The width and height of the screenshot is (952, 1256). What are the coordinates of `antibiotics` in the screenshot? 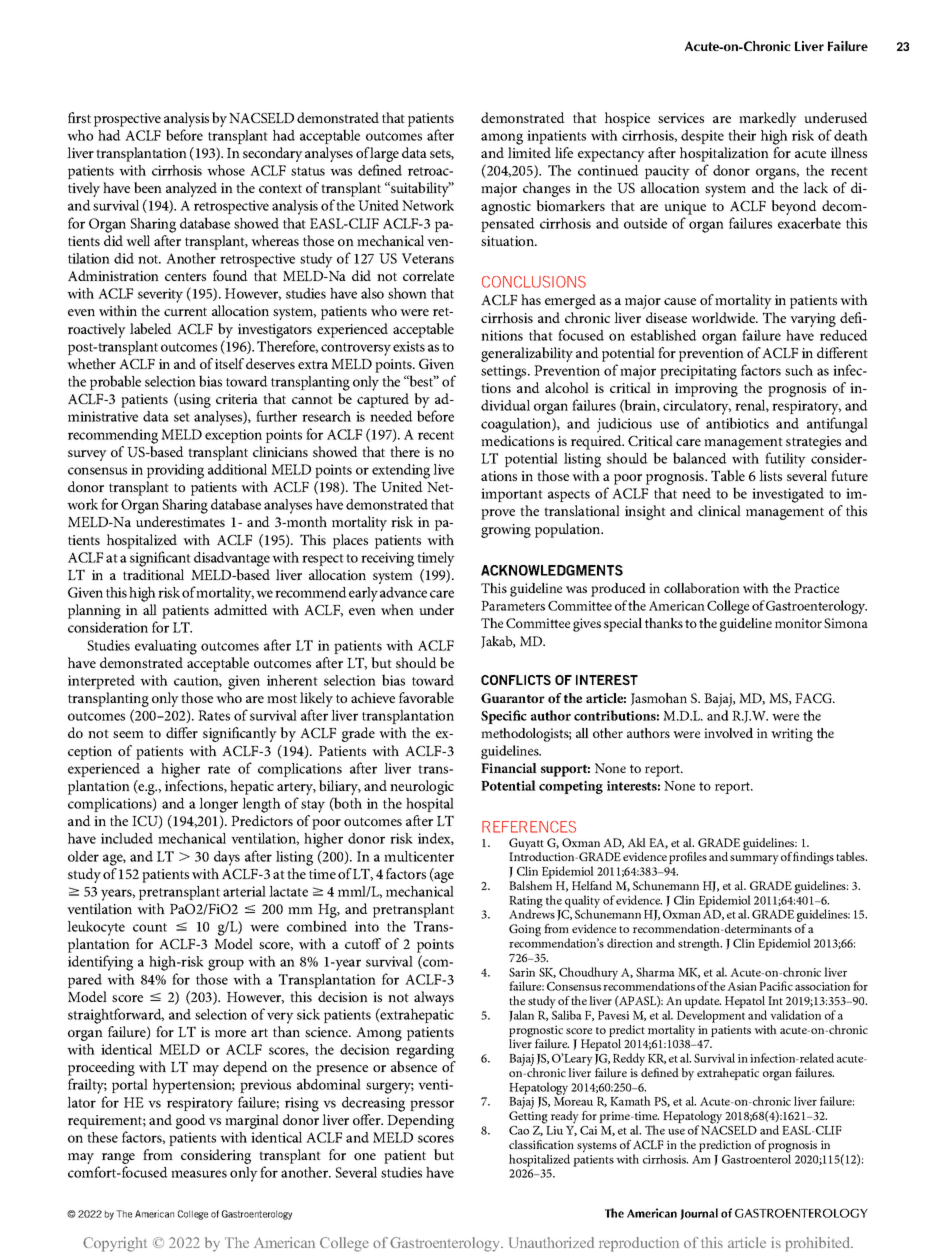 It's located at (737, 423).
